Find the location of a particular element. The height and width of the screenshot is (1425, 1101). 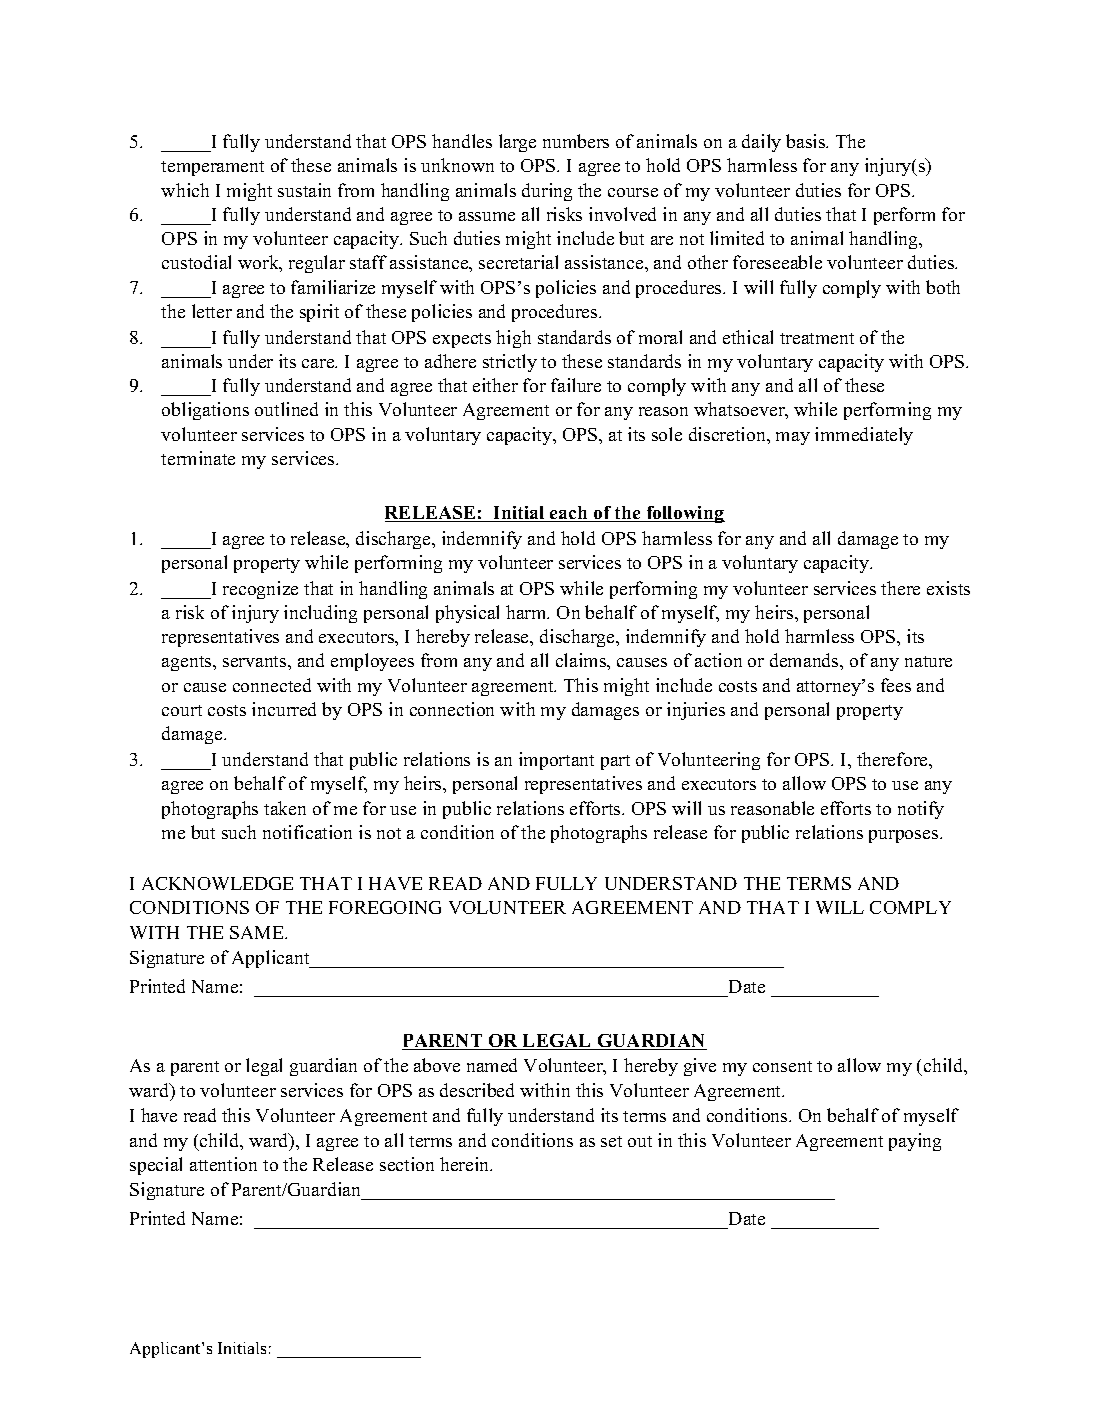

purposes is located at coordinates (905, 836).
